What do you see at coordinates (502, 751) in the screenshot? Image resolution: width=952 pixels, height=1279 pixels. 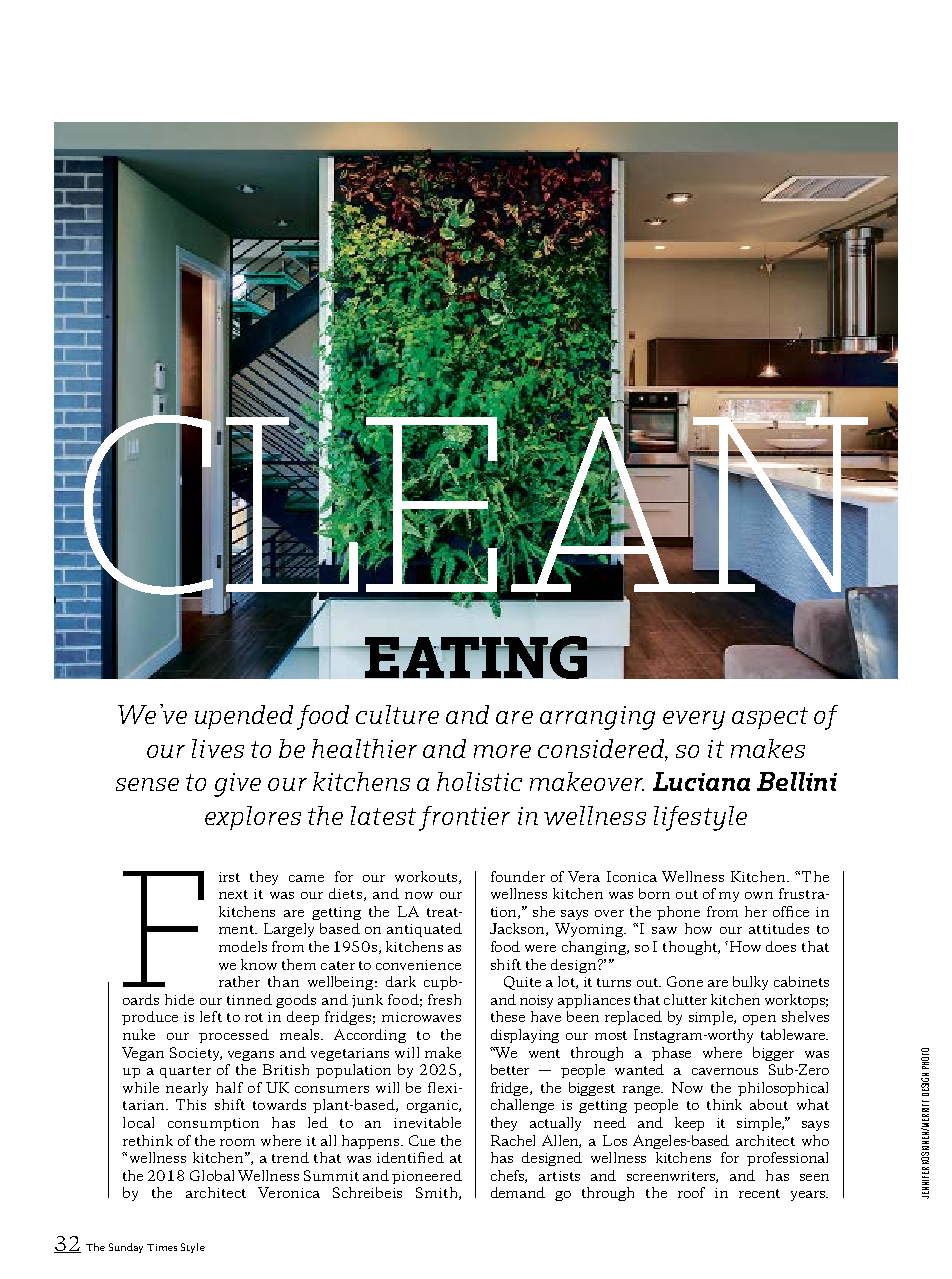 I see `more` at bounding box center [502, 751].
